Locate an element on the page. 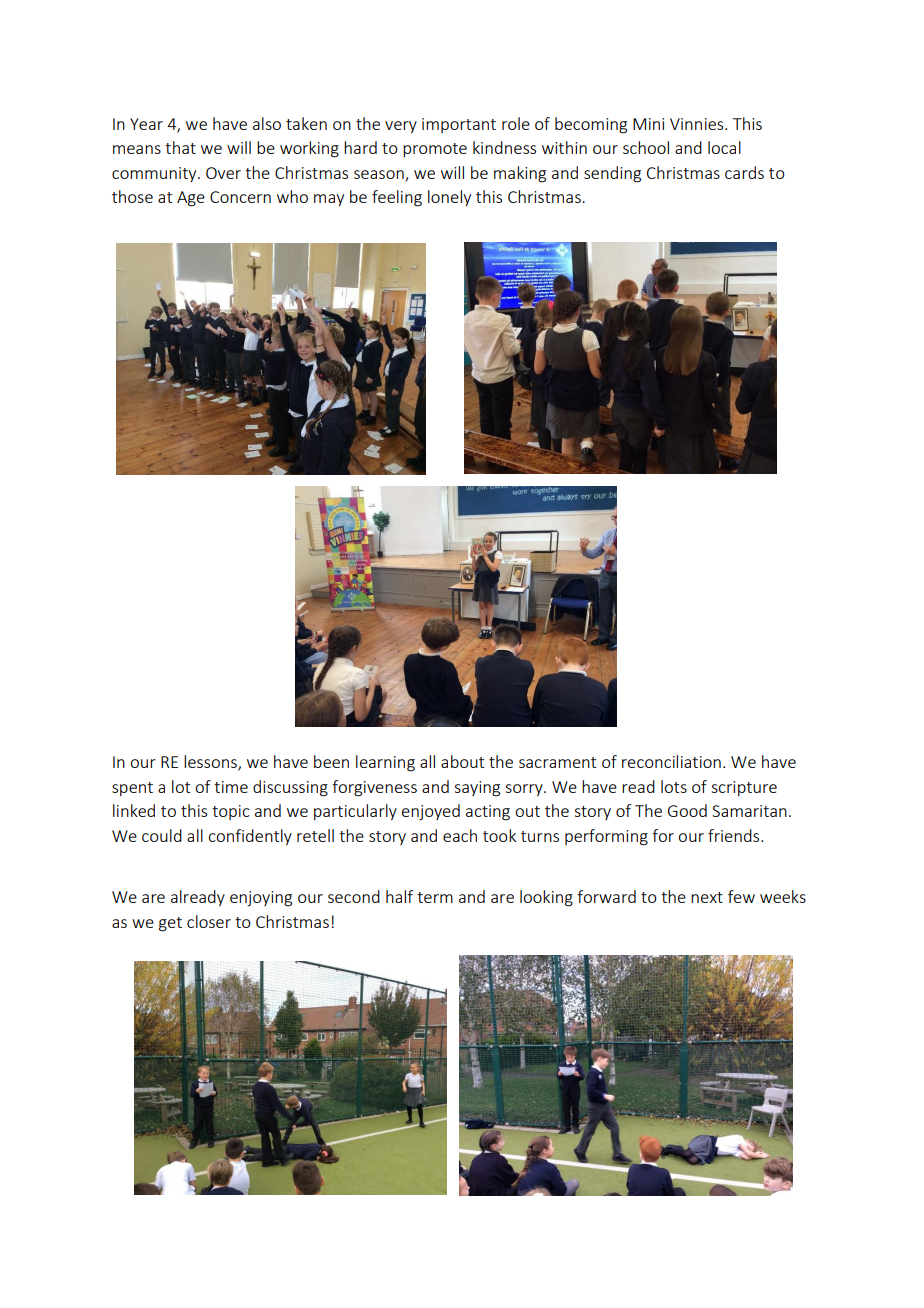 The image size is (924, 1308). Age is located at coordinates (191, 199).
